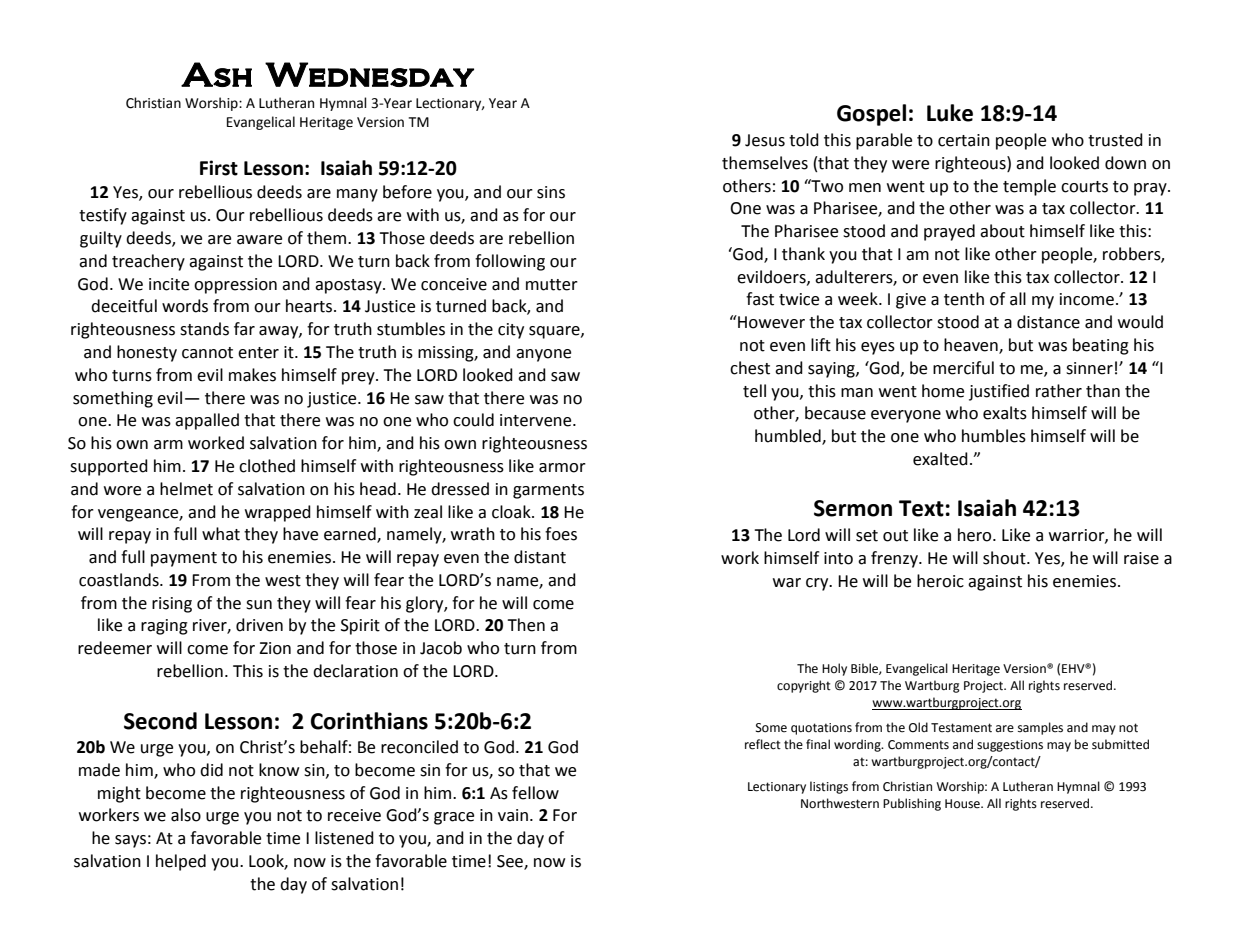 The width and height of the document is (1233, 952). Describe the element at coordinates (186, 815) in the document. I see `also` at that location.
